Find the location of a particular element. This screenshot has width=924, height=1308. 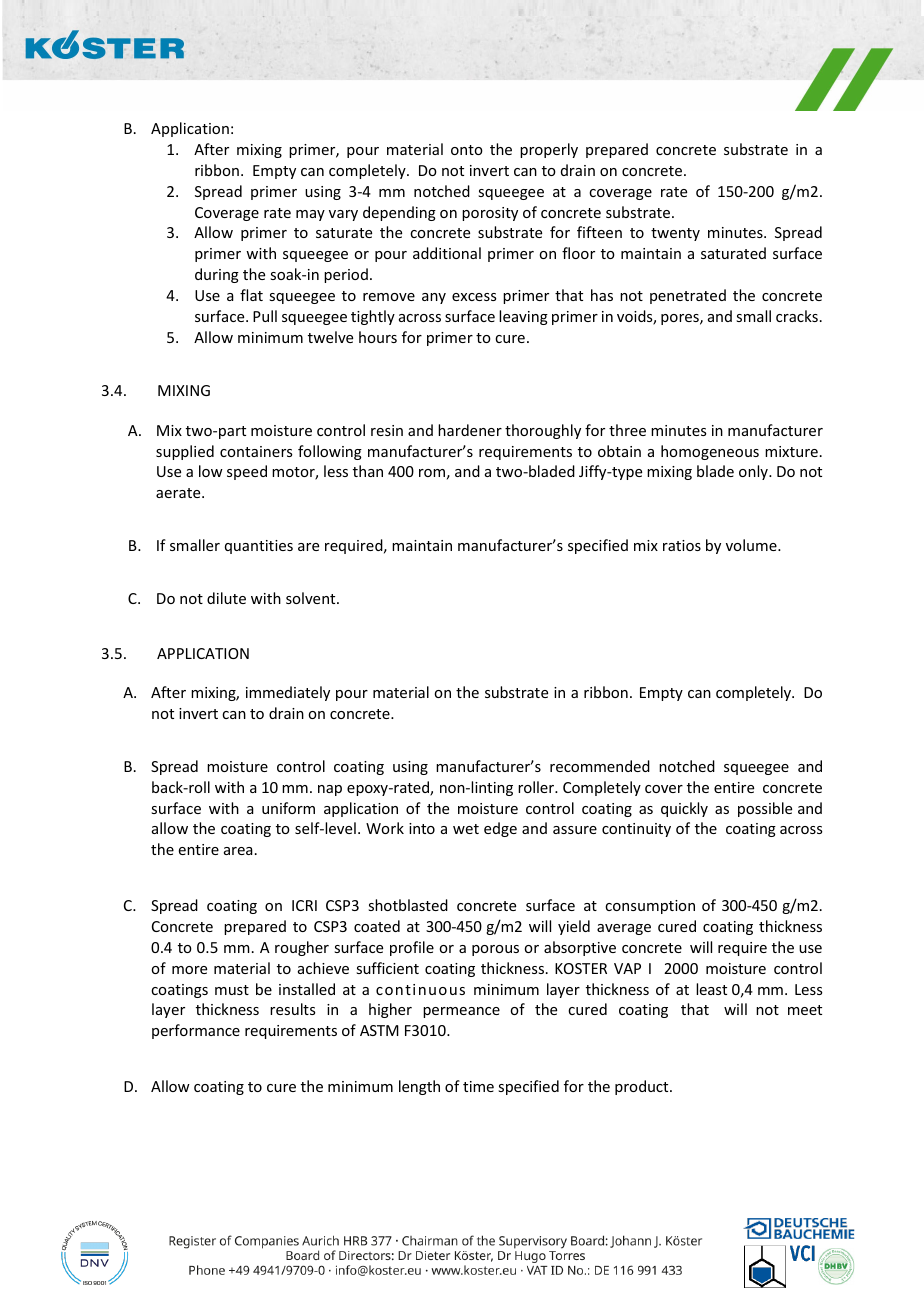

performance is located at coordinates (196, 1031).
